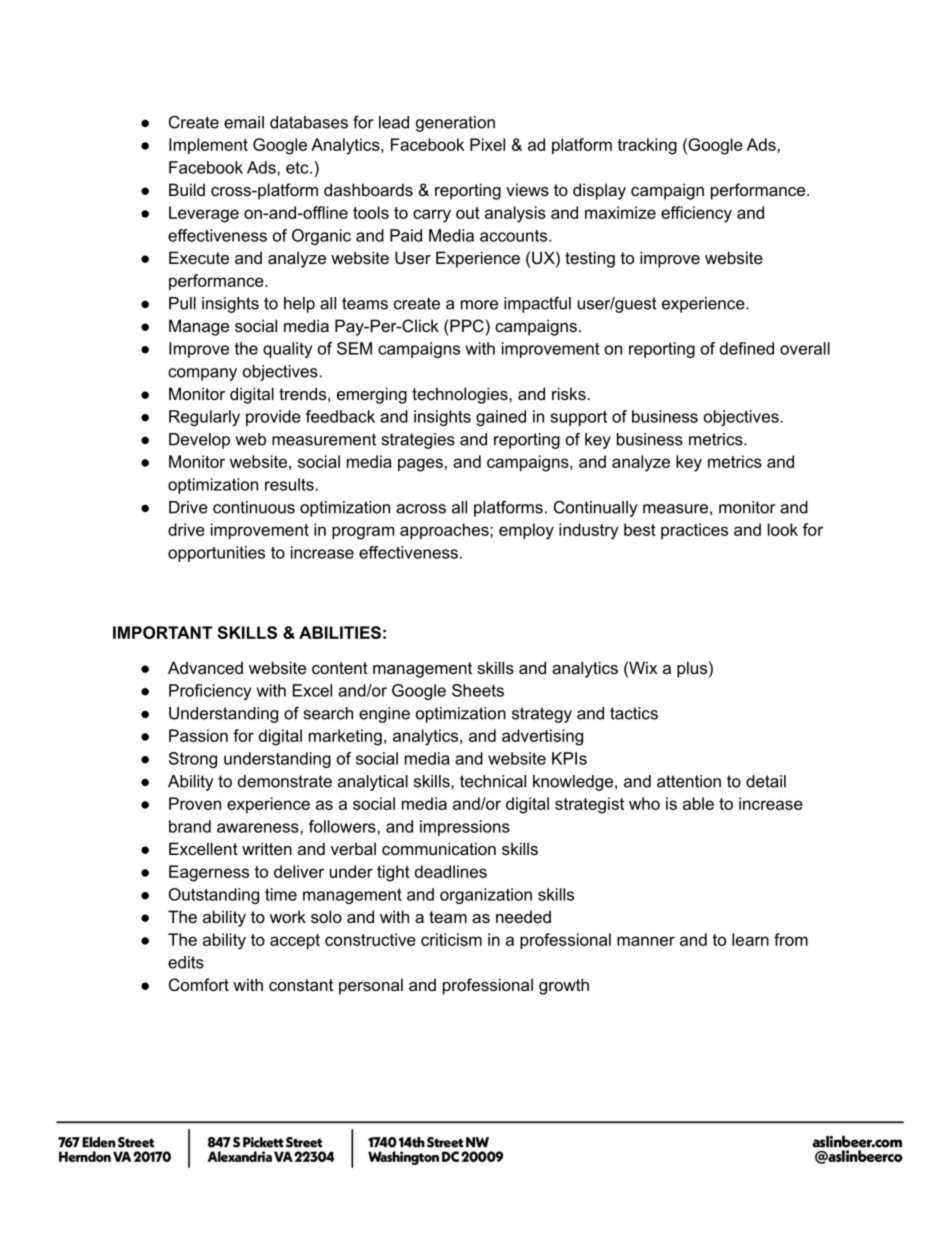  I want to click on Implement, so click(208, 146).
